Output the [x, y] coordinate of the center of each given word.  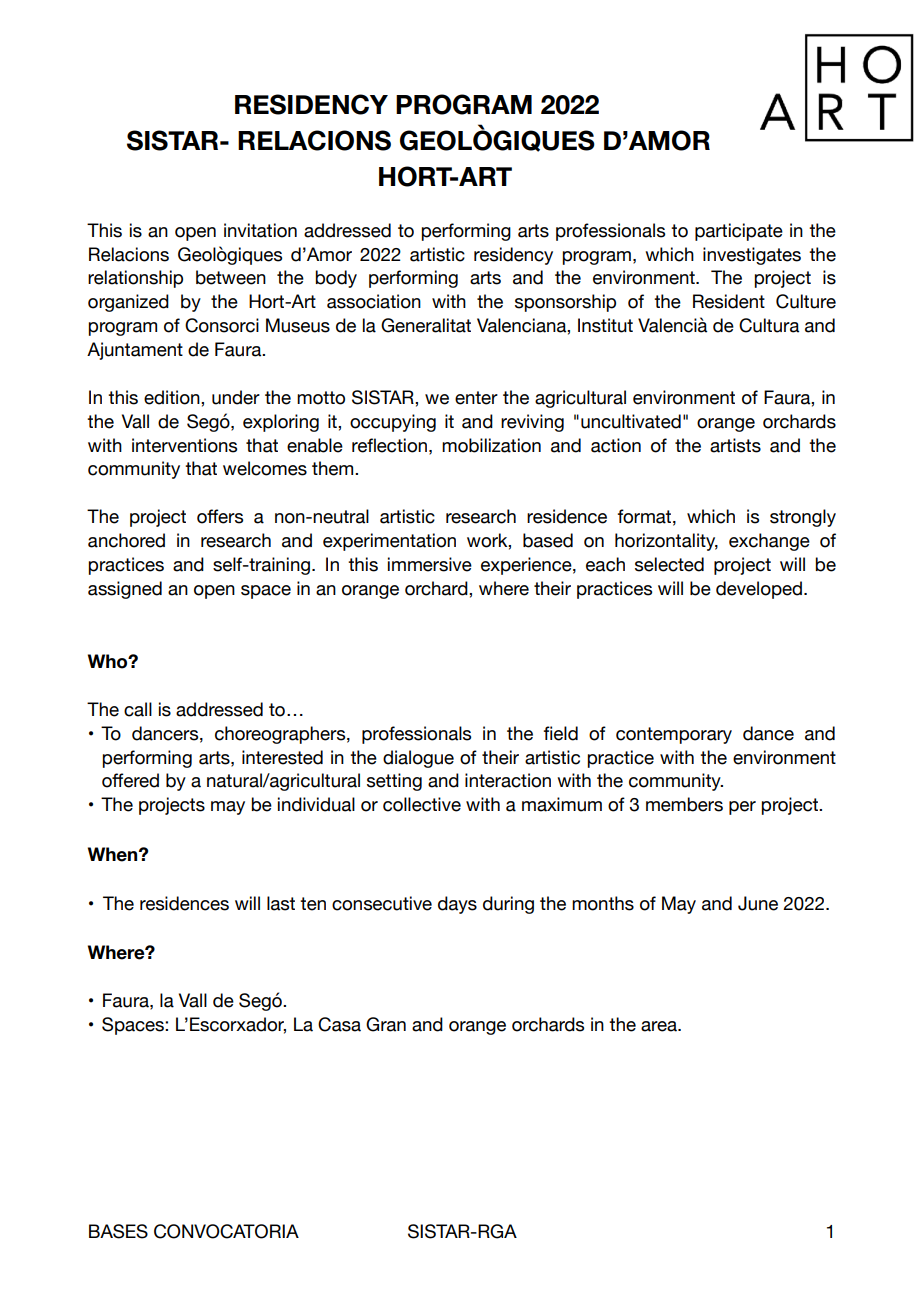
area [660, 1026]
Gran [386, 1024]
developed [759, 590]
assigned [125, 590]
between [231, 277]
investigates [752, 256]
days [457, 905]
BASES [118, 1231]
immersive [430, 564]
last [281, 903]
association [374, 301]
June [758, 903]
